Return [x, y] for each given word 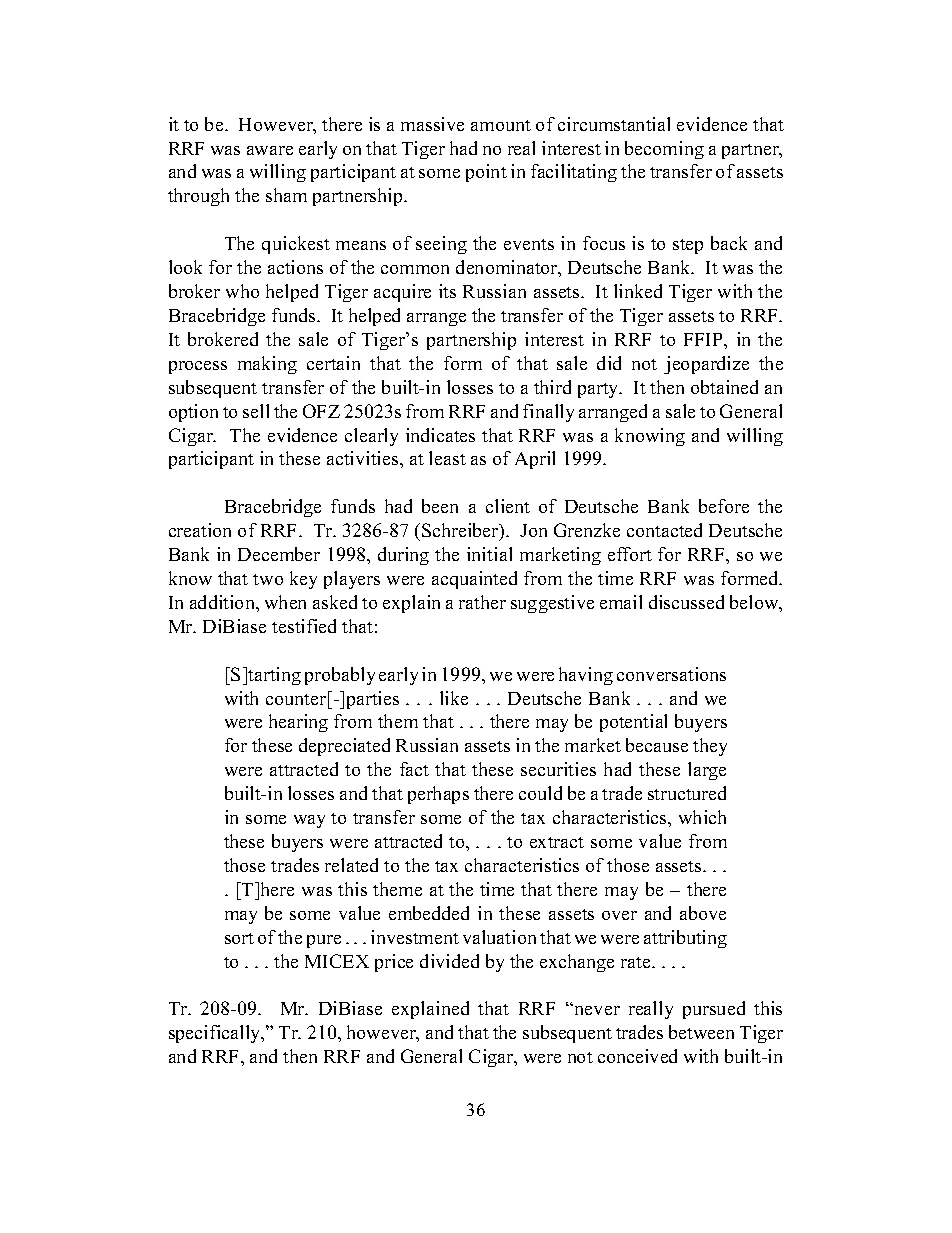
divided [449, 961]
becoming [664, 150]
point [486, 173]
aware [270, 150]
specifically [216, 1034]
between [701, 1032]
